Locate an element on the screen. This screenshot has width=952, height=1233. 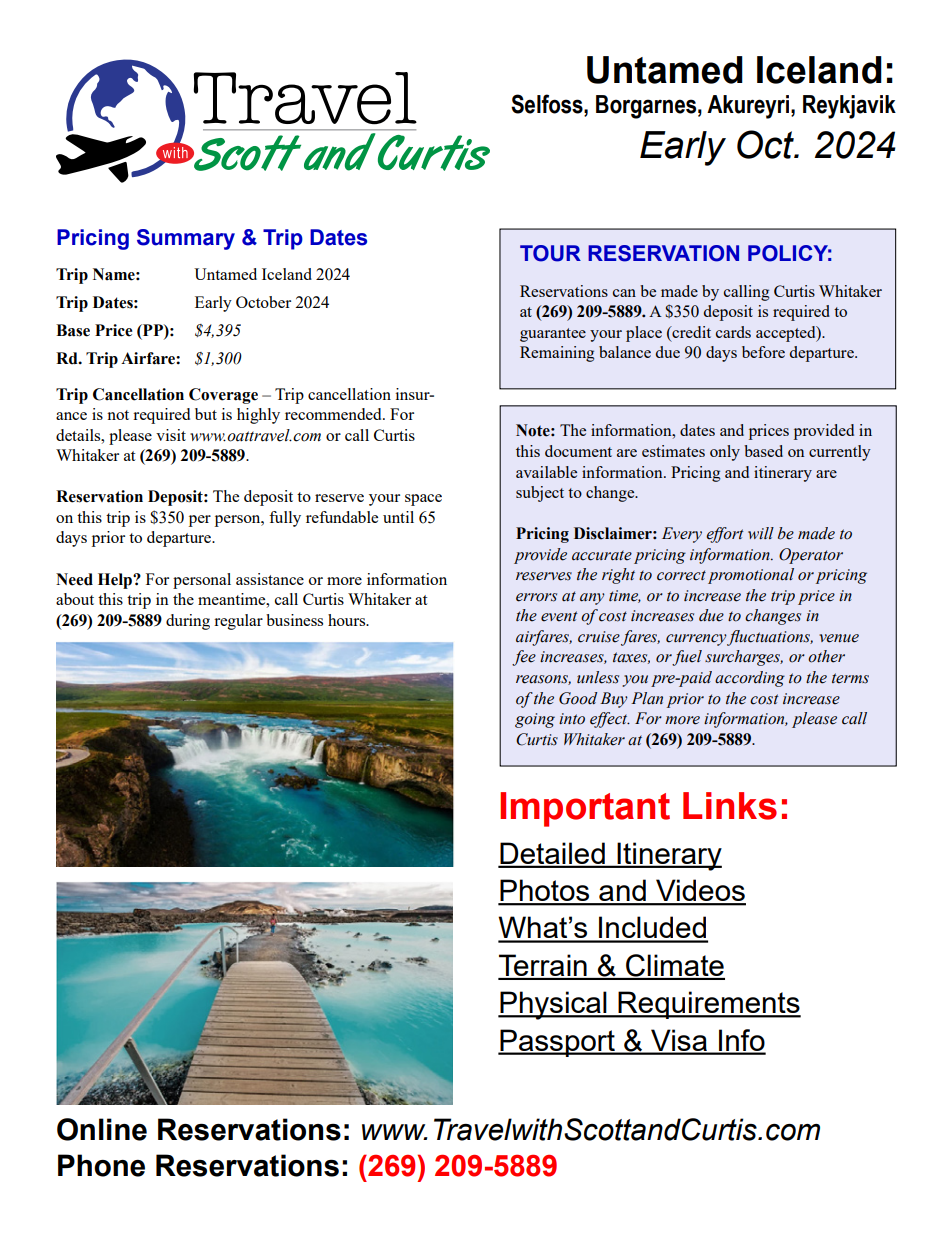
space is located at coordinates (423, 500).
